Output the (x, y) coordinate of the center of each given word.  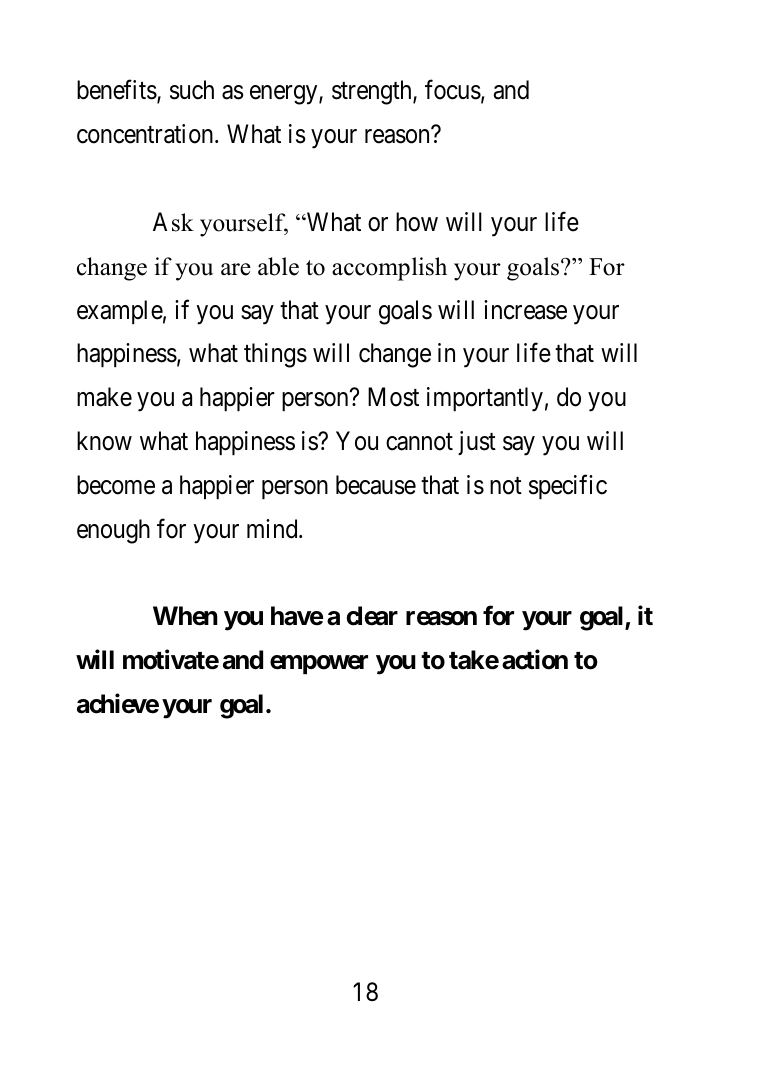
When (185, 616)
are (236, 269)
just (477, 443)
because (376, 485)
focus (453, 90)
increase (525, 310)
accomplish (389, 269)
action (535, 659)
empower (319, 664)
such (192, 90)
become (116, 485)
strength (373, 92)
